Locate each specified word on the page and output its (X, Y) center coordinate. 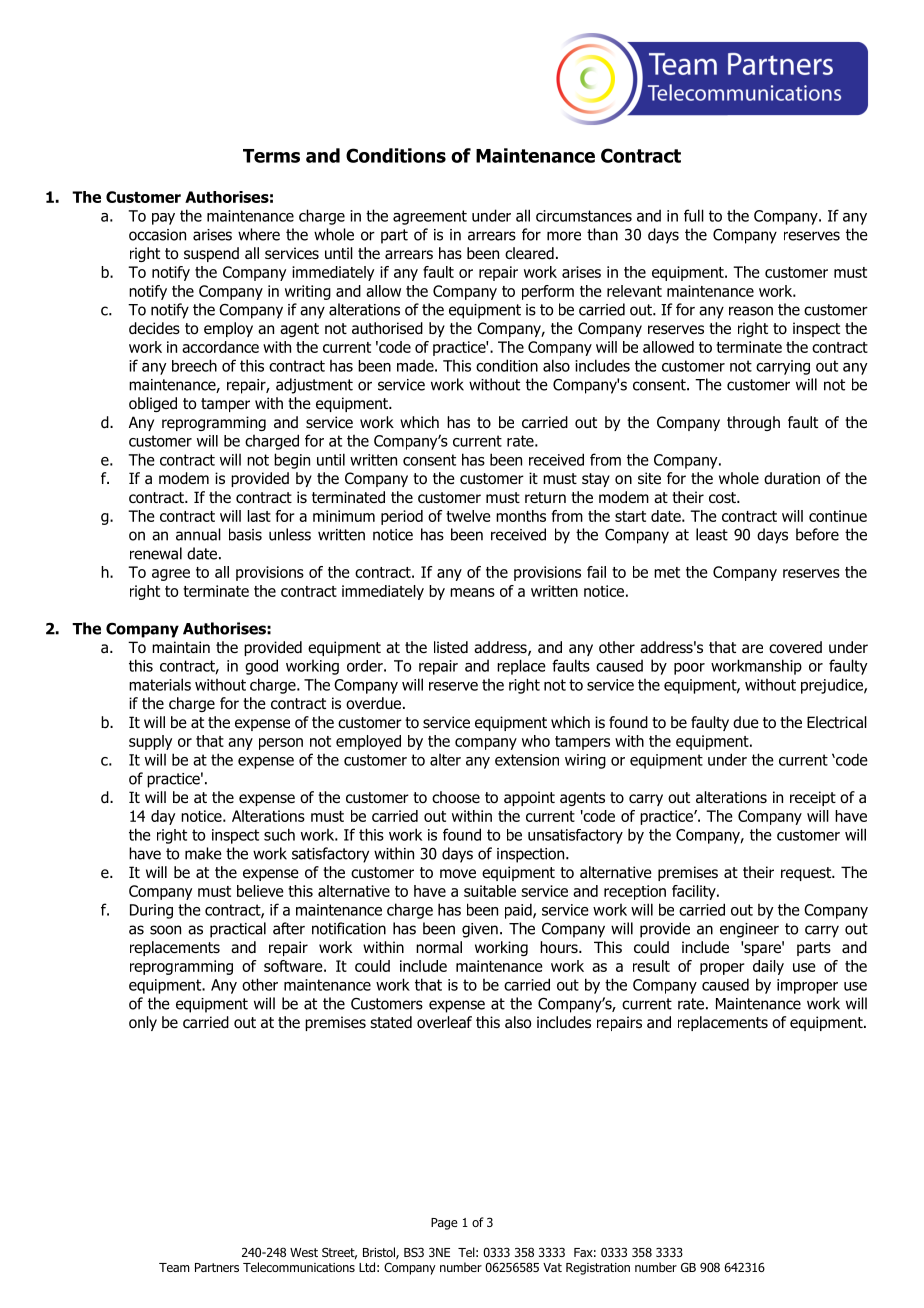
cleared (529, 253)
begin (292, 461)
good (261, 667)
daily (768, 967)
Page (444, 1224)
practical (238, 930)
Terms (271, 156)
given (480, 930)
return (545, 497)
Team (174, 1267)
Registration (598, 1269)
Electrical (837, 722)
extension (527, 760)
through (753, 423)
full (694, 215)
